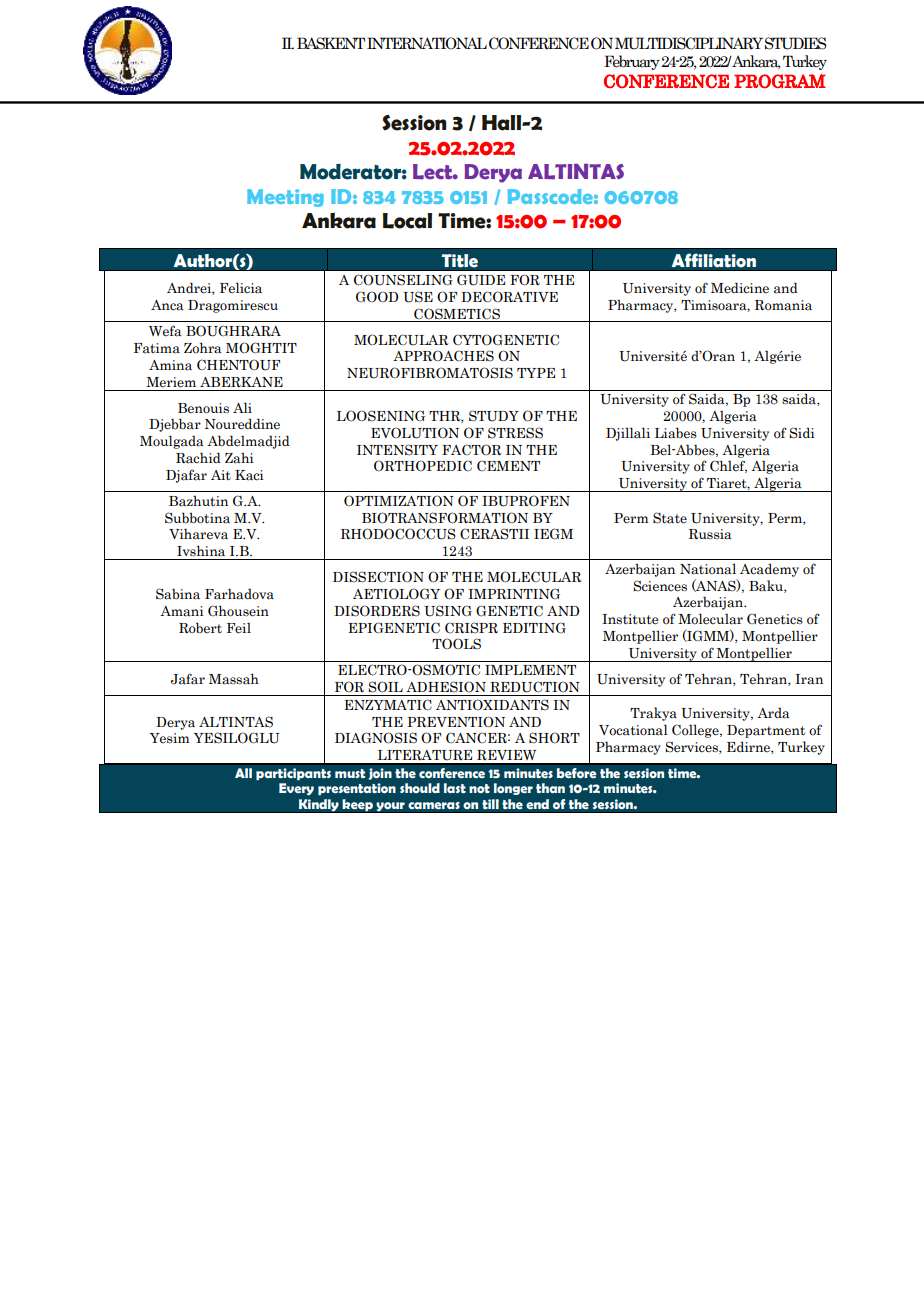  I want to click on Affiliation, so click(714, 260).
